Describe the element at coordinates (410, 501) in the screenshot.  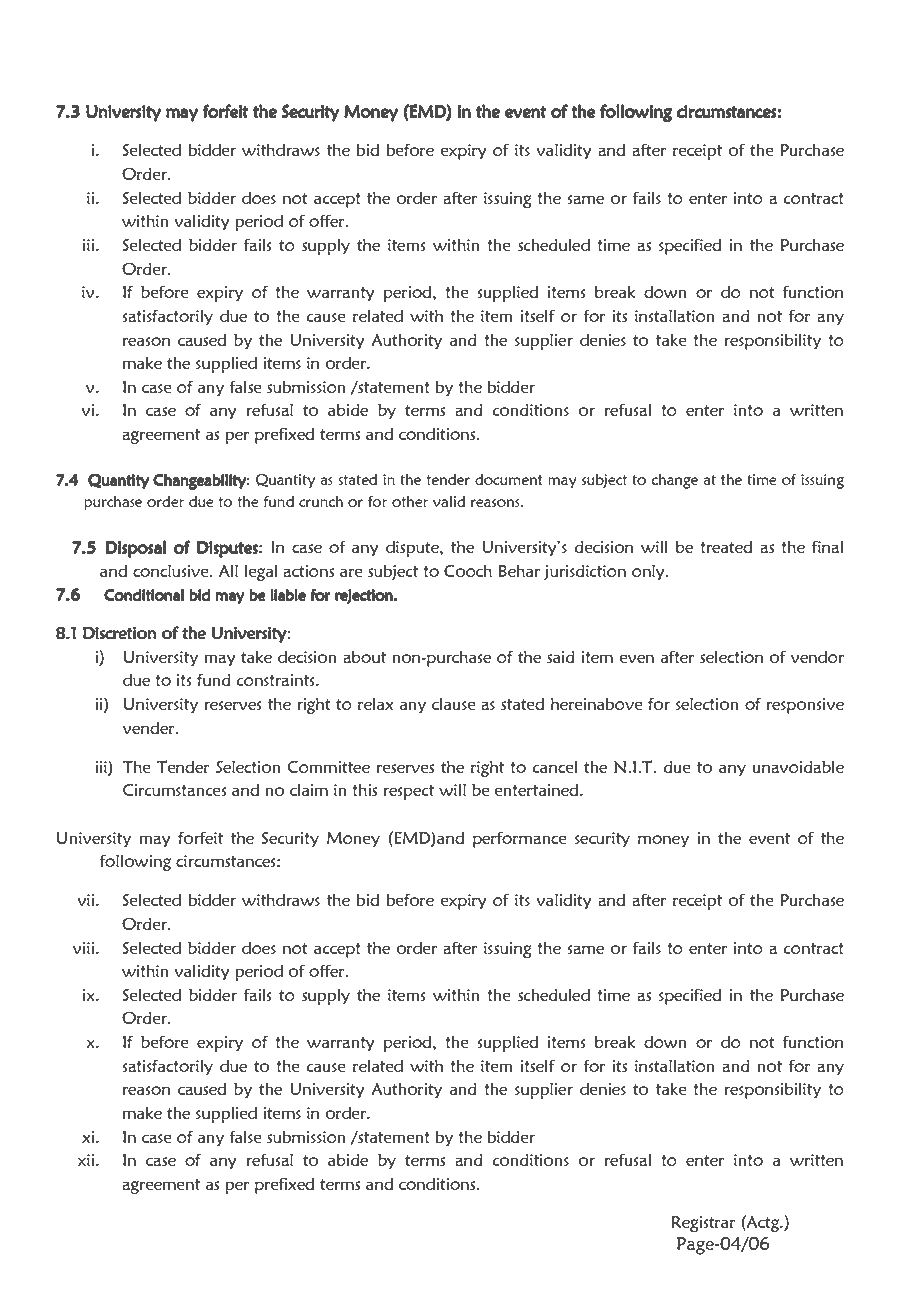
I see `other` at that location.
